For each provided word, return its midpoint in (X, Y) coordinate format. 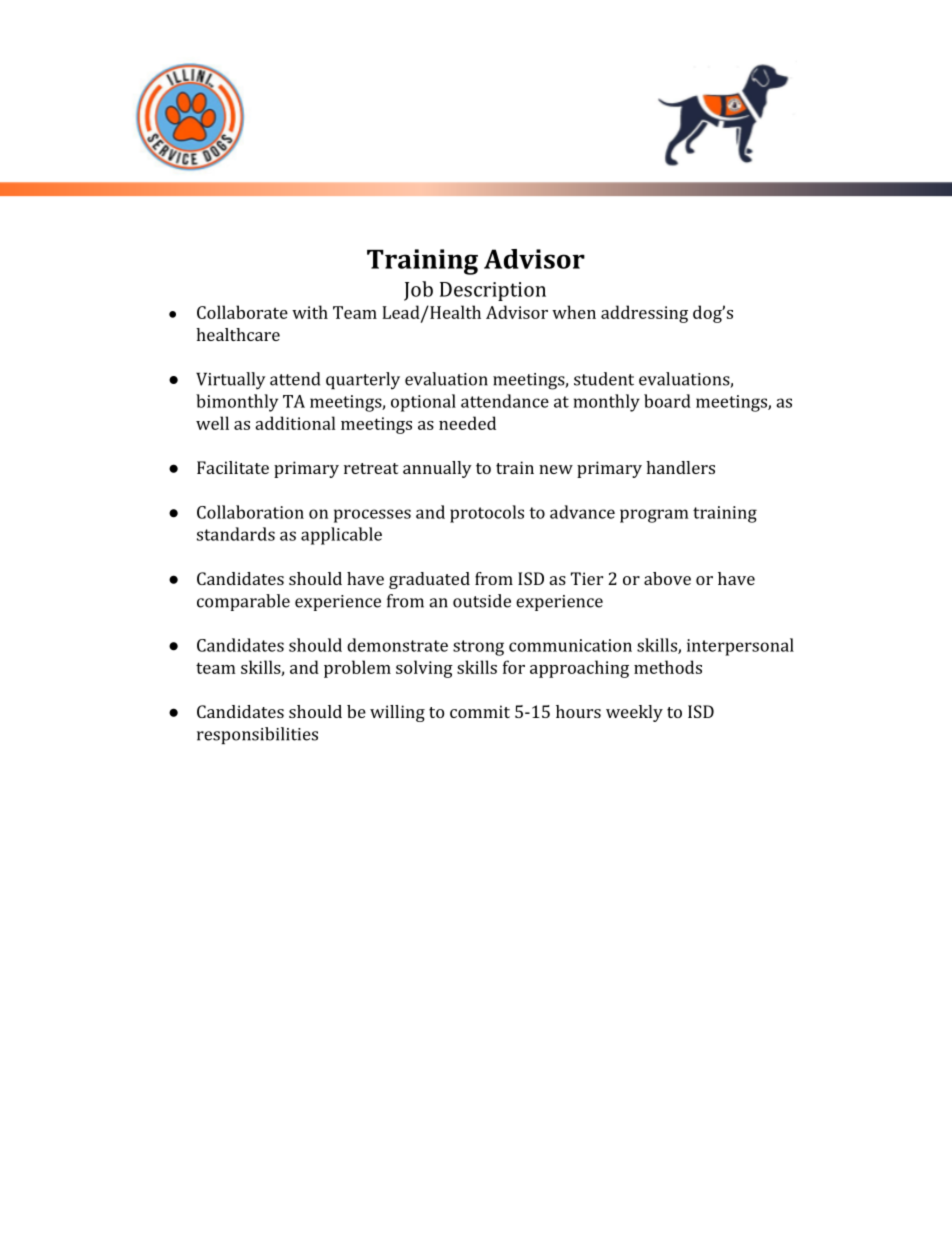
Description (493, 291)
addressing (644, 314)
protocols (487, 514)
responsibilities (257, 735)
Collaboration (250, 512)
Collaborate (242, 312)
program (654, 516)
